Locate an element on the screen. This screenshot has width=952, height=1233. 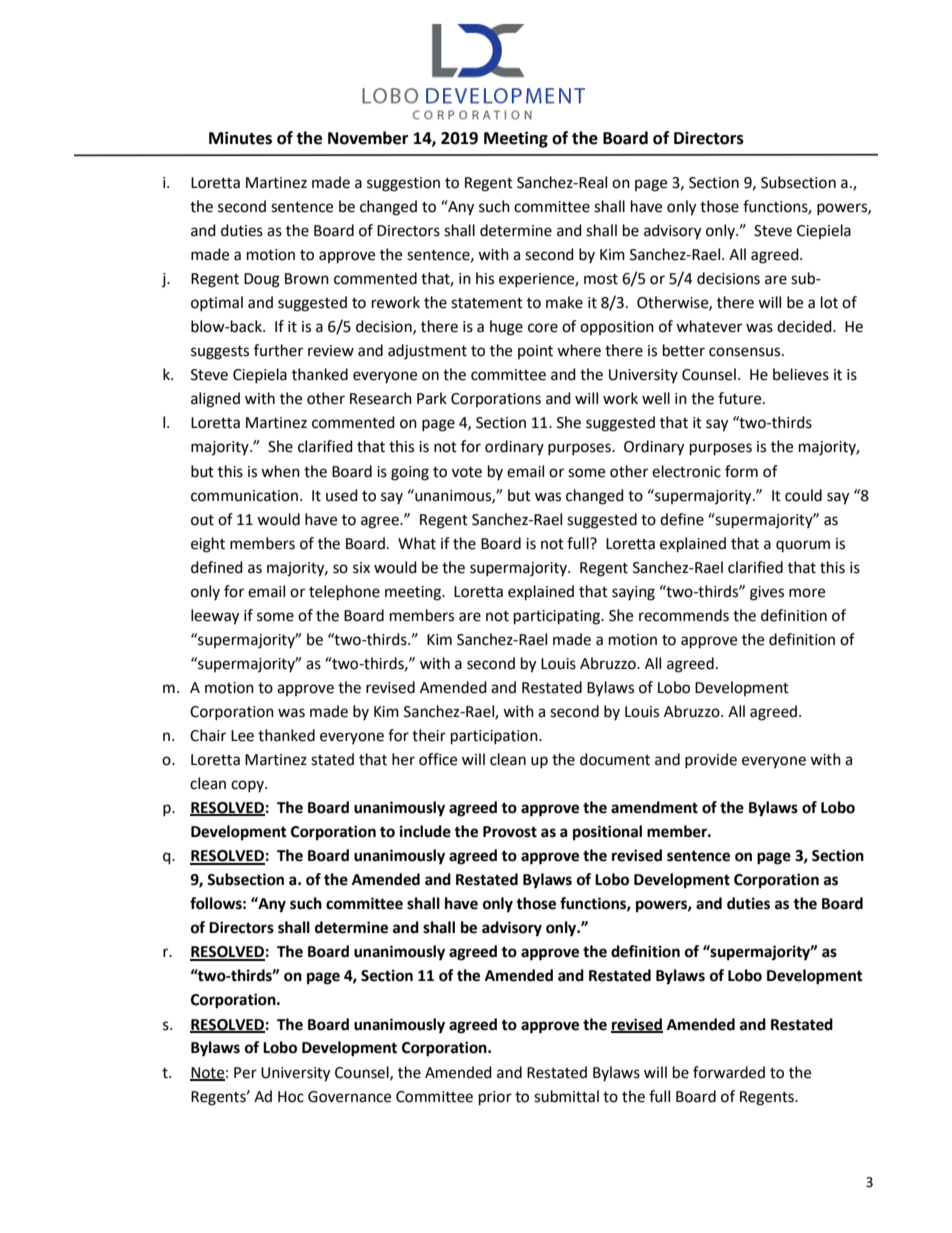
Minutes is located at coordinates (240, 138).
